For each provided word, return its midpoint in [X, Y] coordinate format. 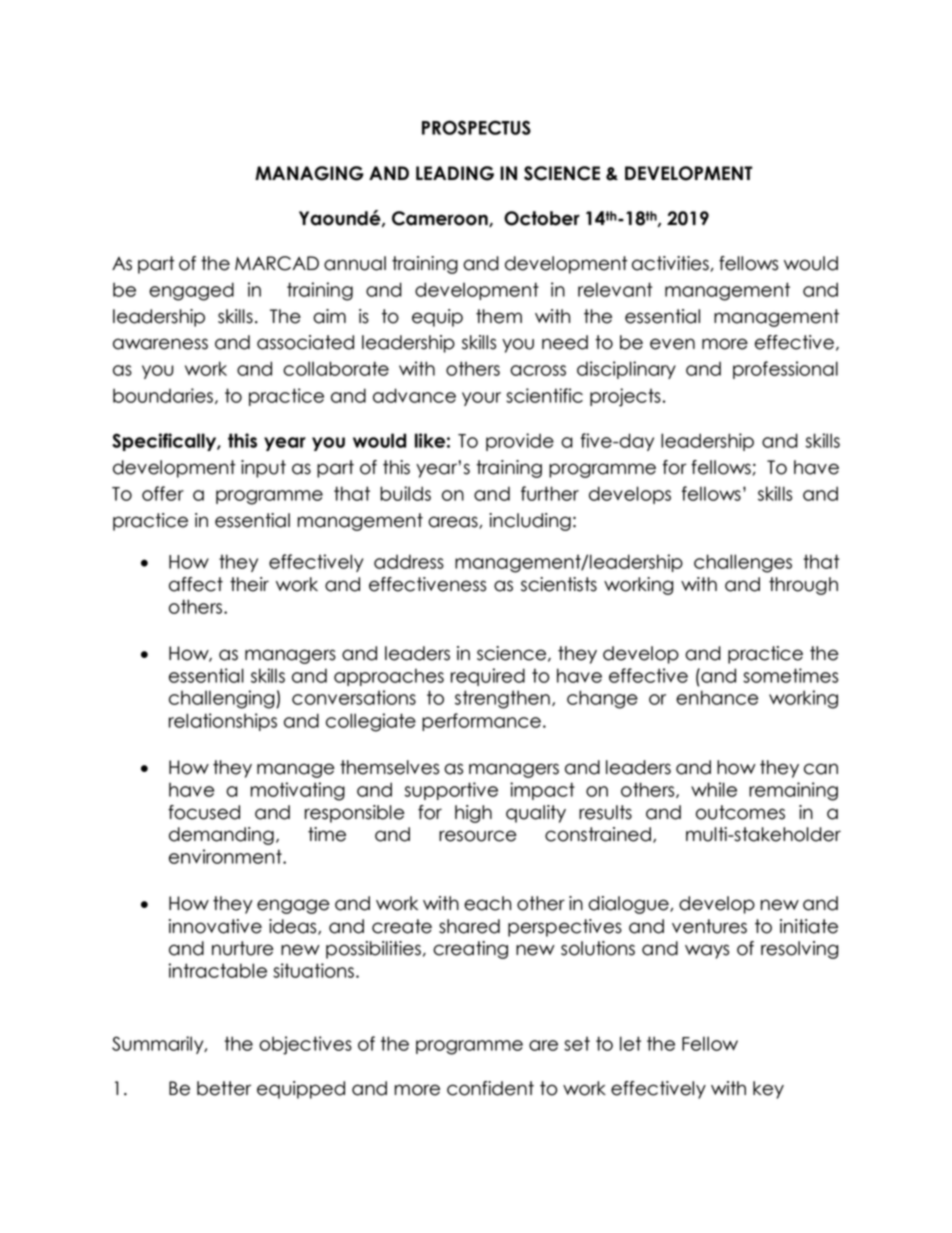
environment [226, 856]
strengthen [502, 699]
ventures [709, 926]
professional [785, 370]
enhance [717, 697]
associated [305, 342]
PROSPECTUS [476, 127]
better [224, 1088]
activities [670, 263]
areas [454, 522]
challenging [223, 699]
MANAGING [309, 173]
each [487, 903]
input [263, 469]
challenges [743, 563]
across [538, 370]
